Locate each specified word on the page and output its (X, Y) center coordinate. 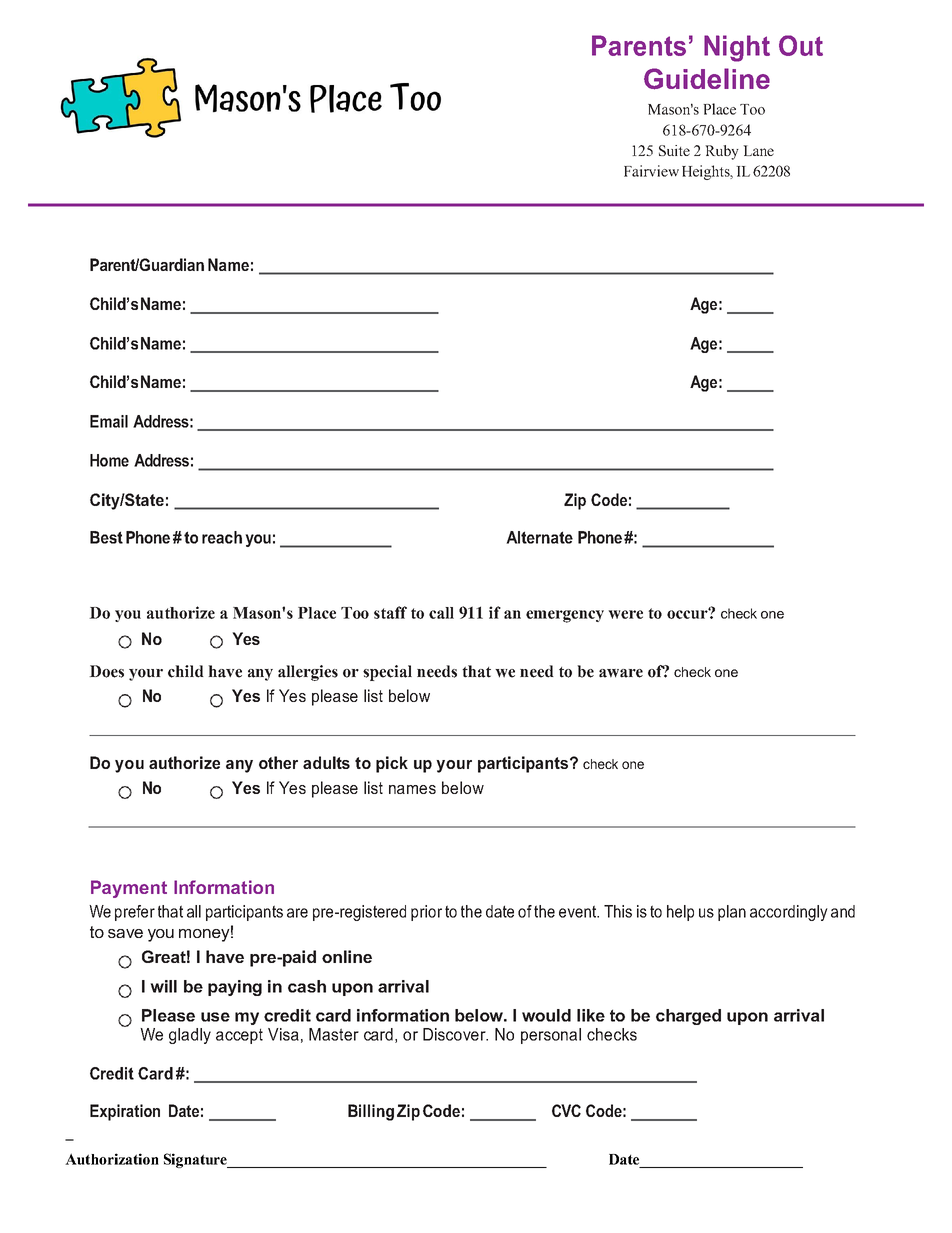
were (625, 614)
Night (737, 48)
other (278, 762)
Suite (674, 150)
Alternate (539, 537)
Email (109, 421)
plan (732, 913)
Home (109, 460)
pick (392, 764)
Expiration (125, 1112)
